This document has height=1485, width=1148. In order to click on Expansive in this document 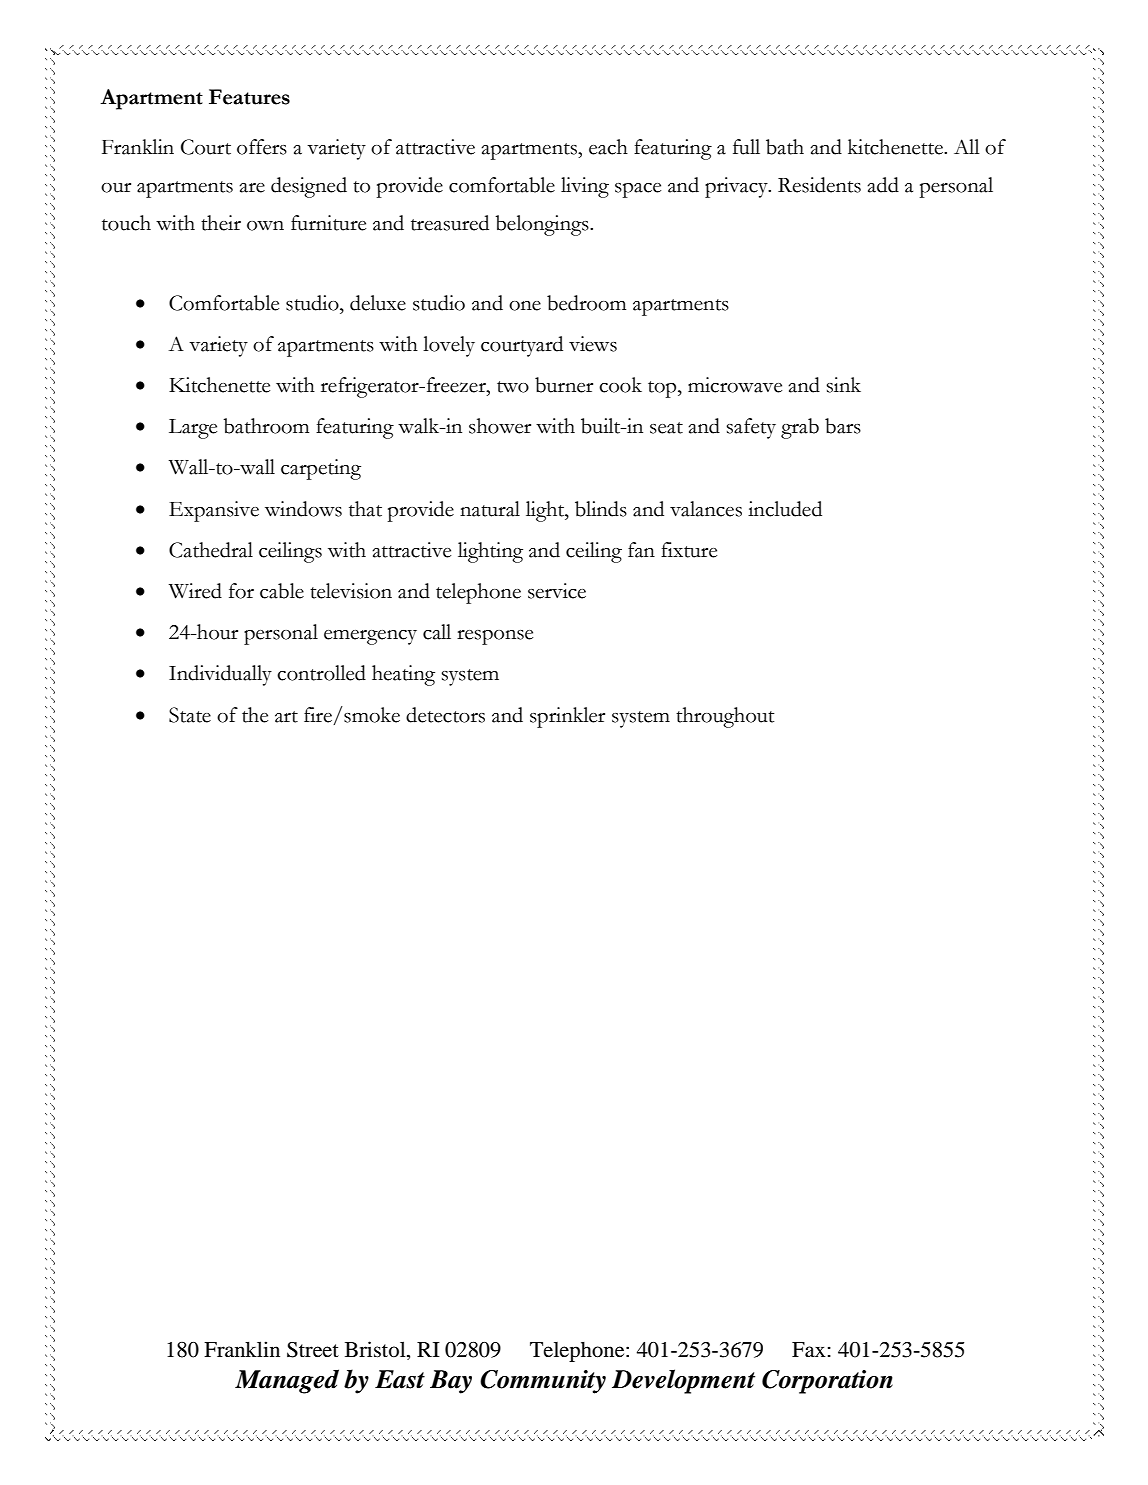, I will do `click(214, 511)`.
